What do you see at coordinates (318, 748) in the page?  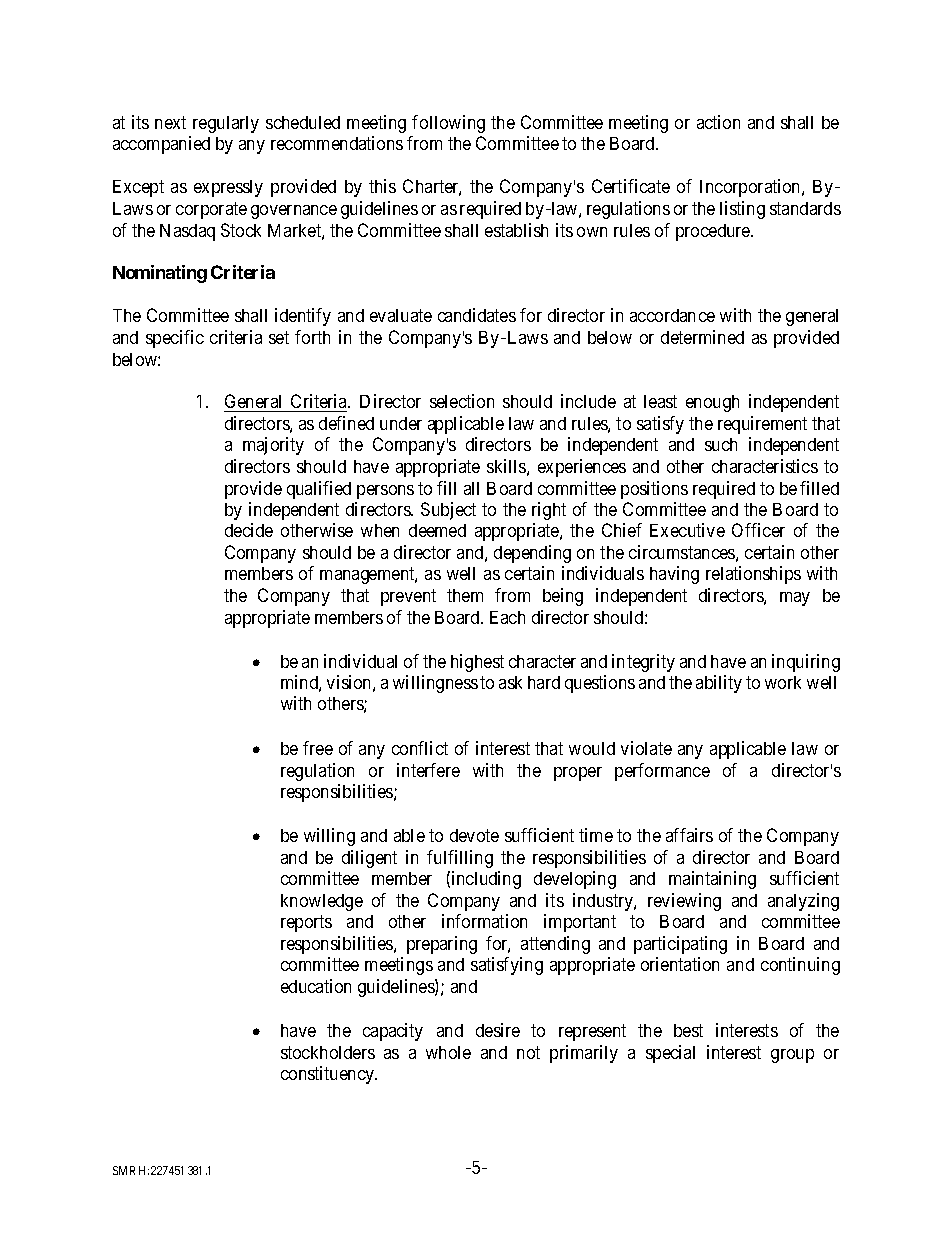 I see `free` at bounding box center [318, 748].
